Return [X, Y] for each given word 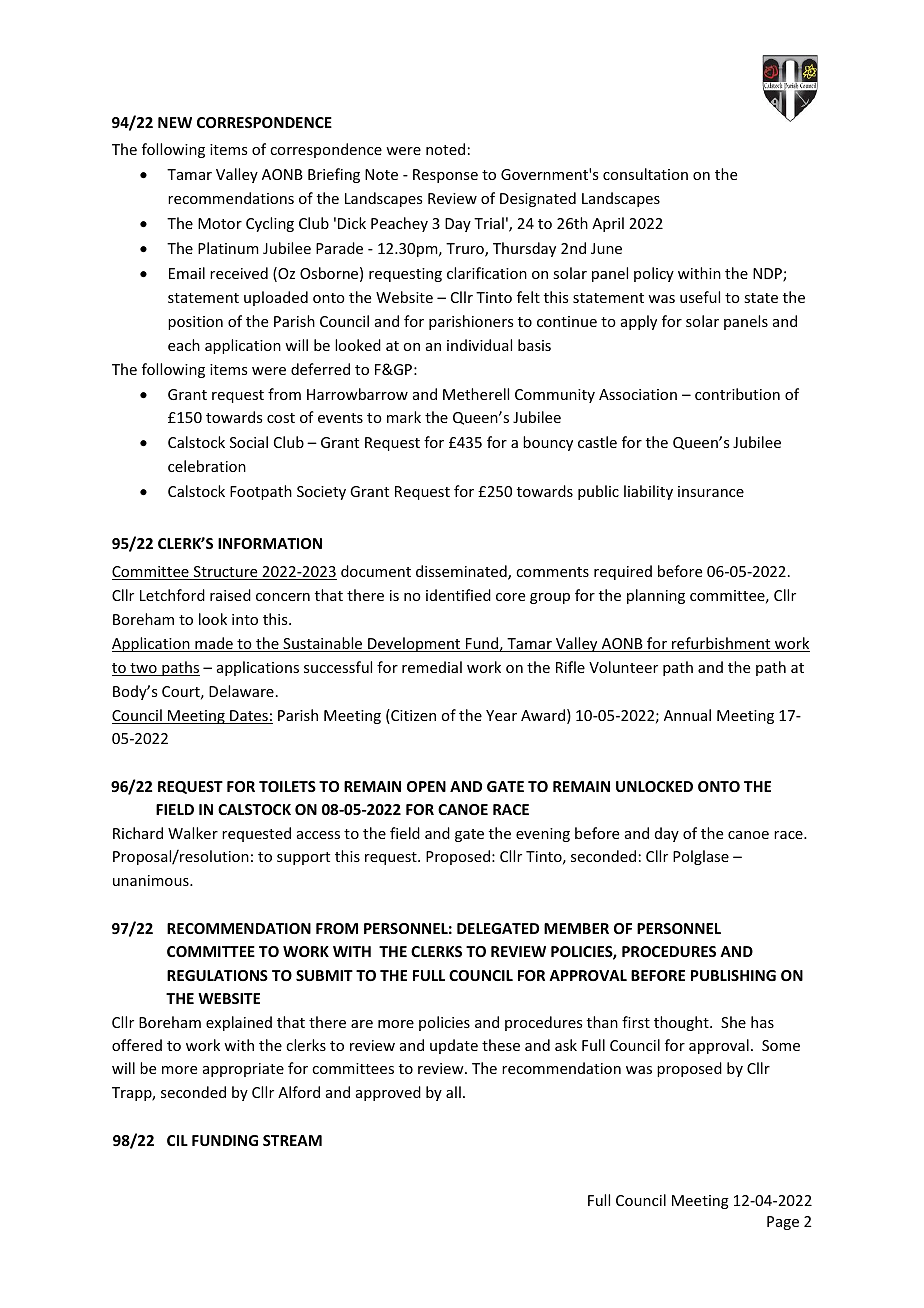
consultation [645, 174]
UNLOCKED [654, 786]
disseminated [462, 572]
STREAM [292, 1140]
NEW [175, 122]
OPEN [426, 786]
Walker [193, 833]
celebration [207, 466]
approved [388, 1093]
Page [783, 1223]
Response [445, 176]
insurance [711, 491]
